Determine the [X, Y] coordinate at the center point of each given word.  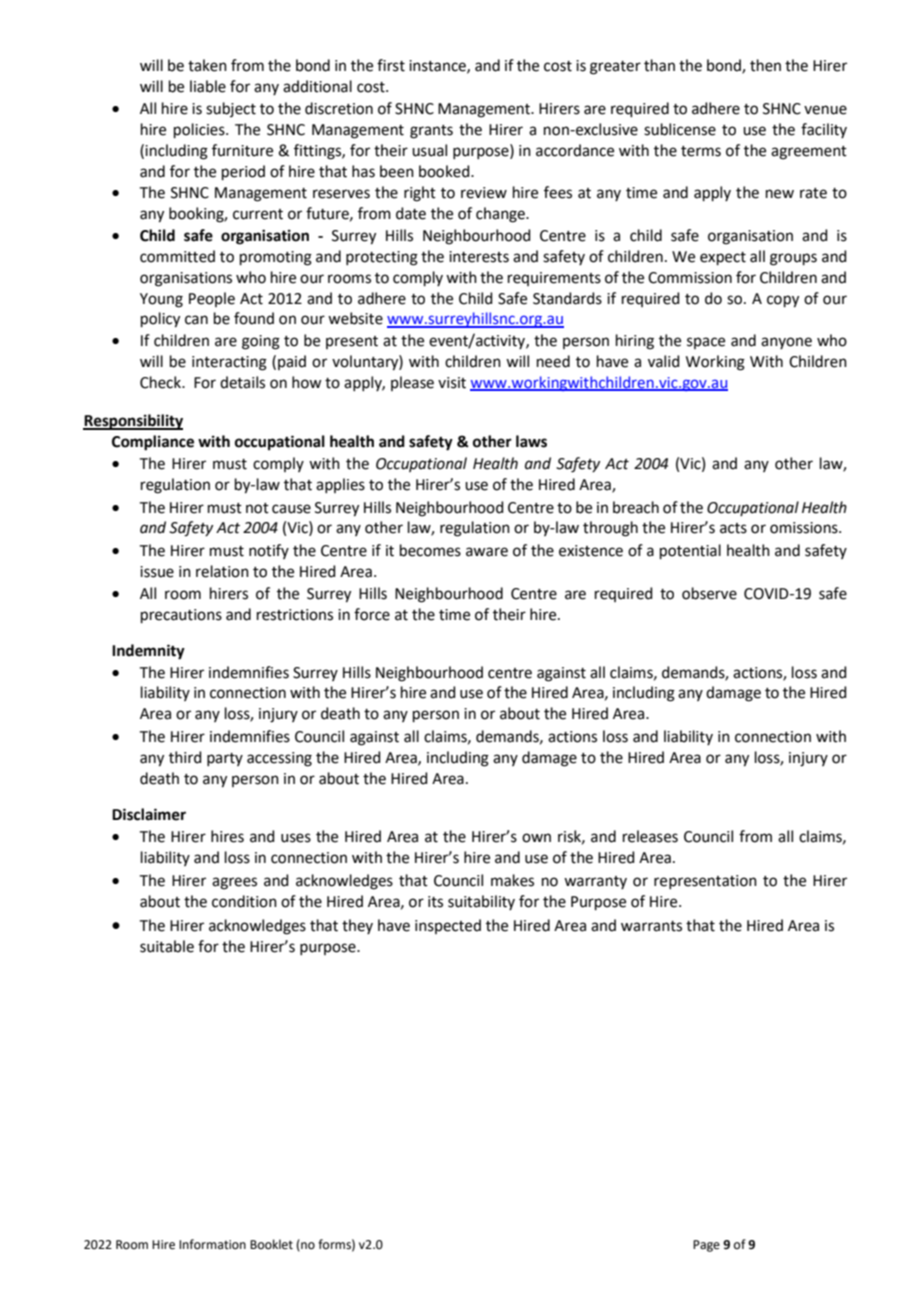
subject [231, 109]
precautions [181, 616]
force [372, 614]
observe [709, 593]
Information [212, 1244]
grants [431, 132]
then [765, 65]
